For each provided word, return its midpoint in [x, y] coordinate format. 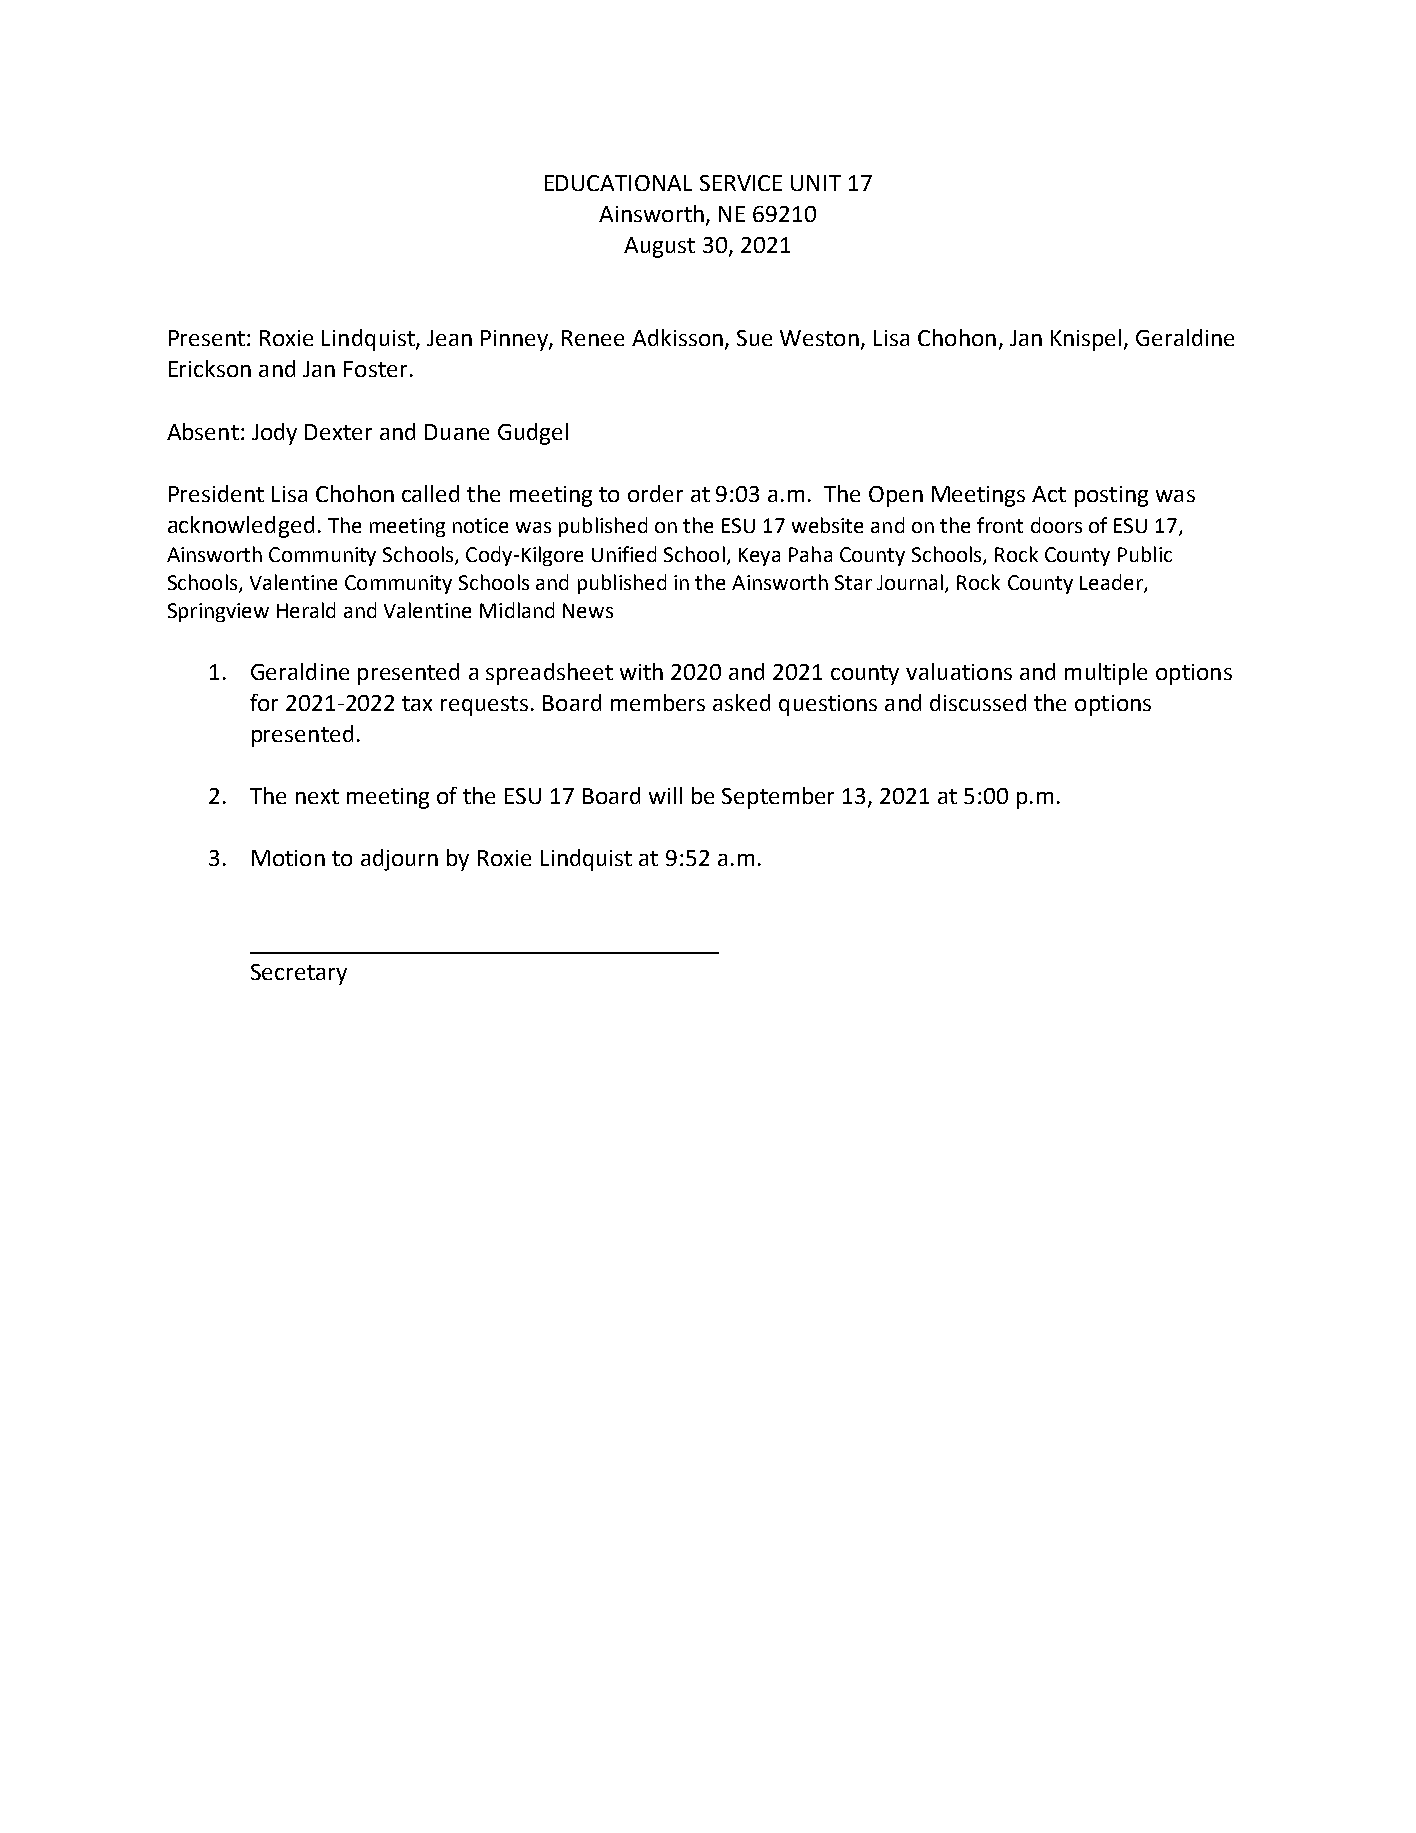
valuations [959, 671]
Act [1049, 494]
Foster [375, 369]
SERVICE [741, 183]
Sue [754, 338]
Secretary [299, 974]
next [317, 796]
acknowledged [241, 527]
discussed [978, 702]
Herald [306, 610]
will [665, 795]
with [641, 671]
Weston [819, 338]
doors [1056, 525]
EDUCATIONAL [618, 183]
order [655, 493]
